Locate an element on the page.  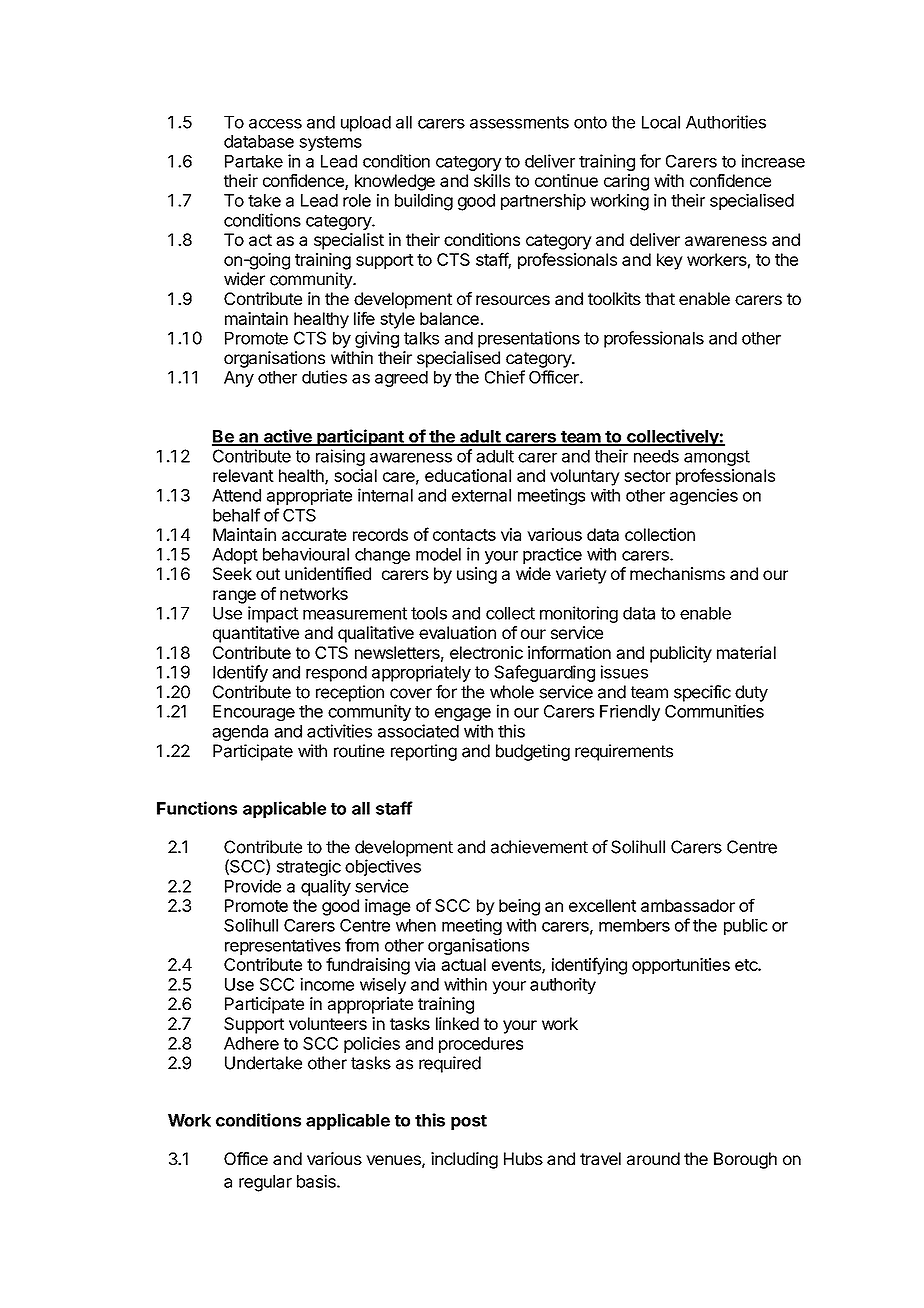
skills is located at coordinates (492, 180).
